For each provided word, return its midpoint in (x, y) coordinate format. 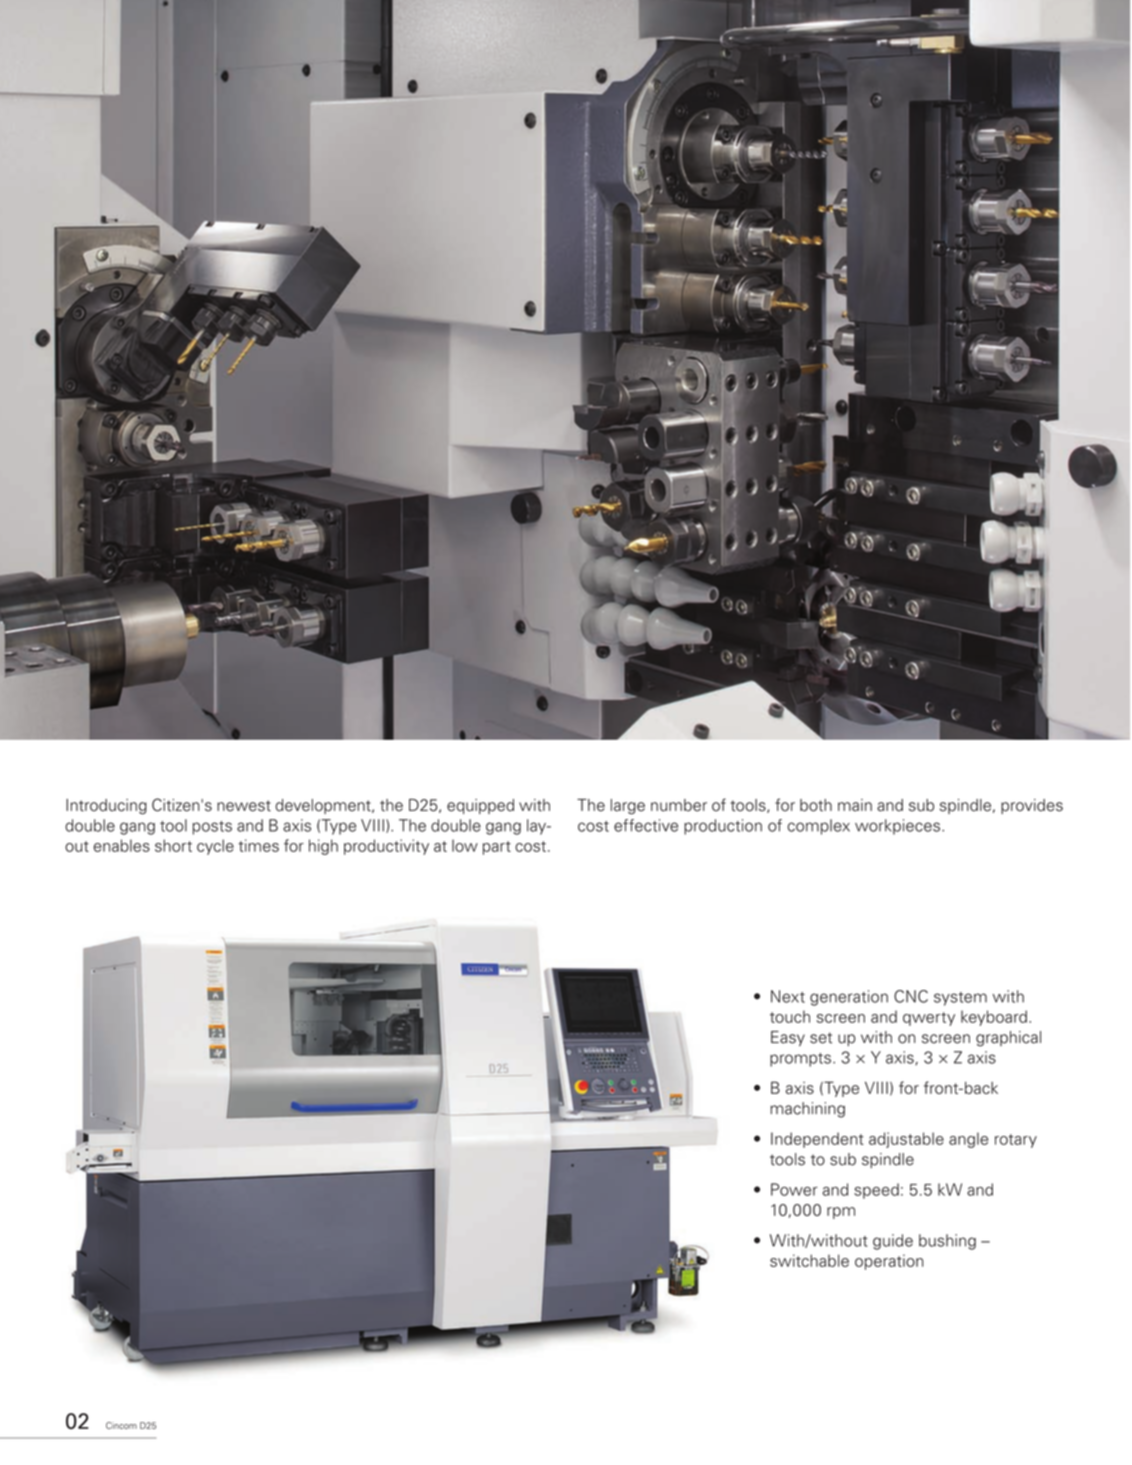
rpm (841, 1213)
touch (790, 1016)
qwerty (929, 1019)
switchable (809, 1260)
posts (212, 828)
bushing (947, 1242)
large (628, 806)
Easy (788, 1038)
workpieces (897, 827)
